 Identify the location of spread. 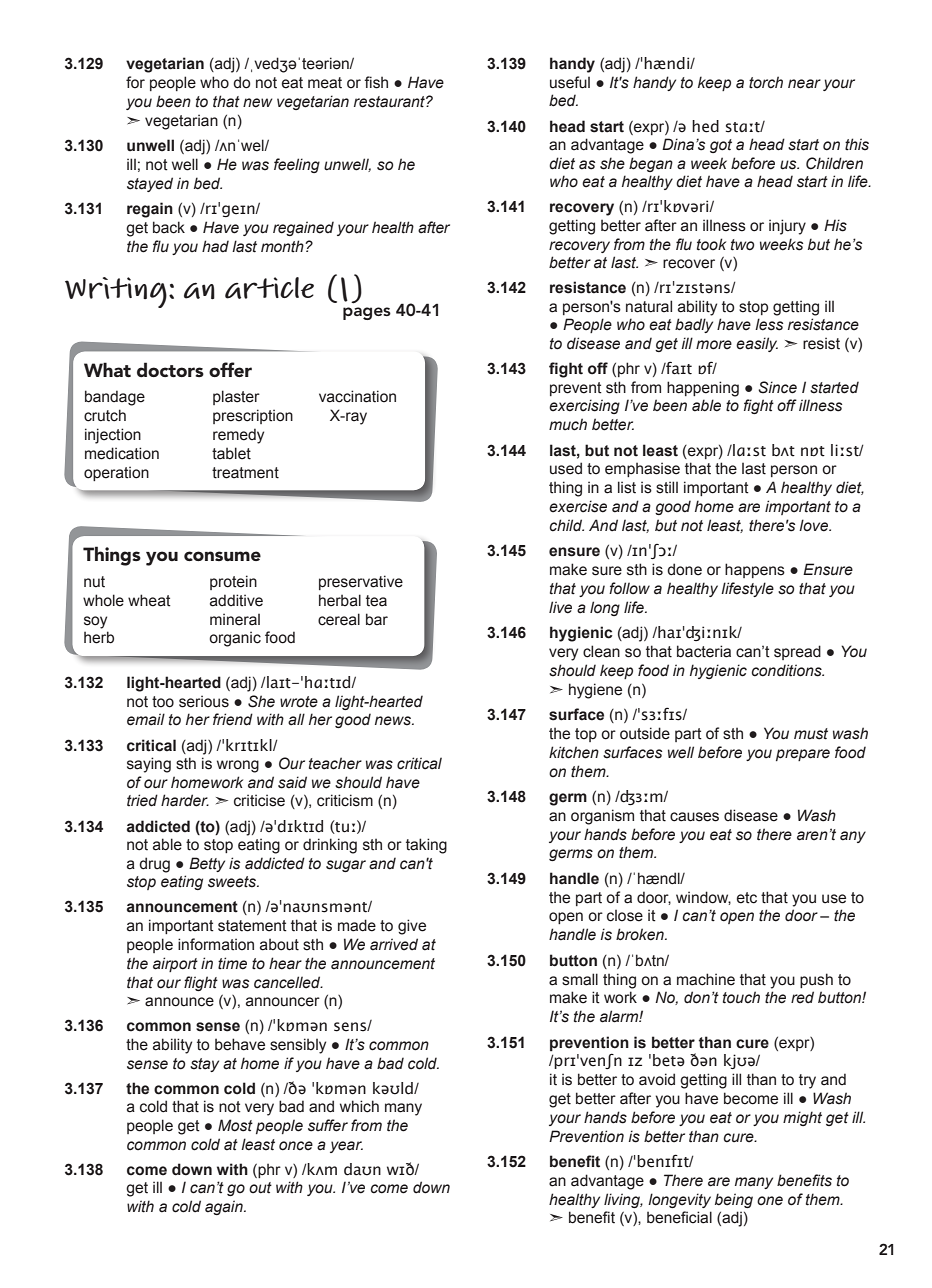
(797, 652).
